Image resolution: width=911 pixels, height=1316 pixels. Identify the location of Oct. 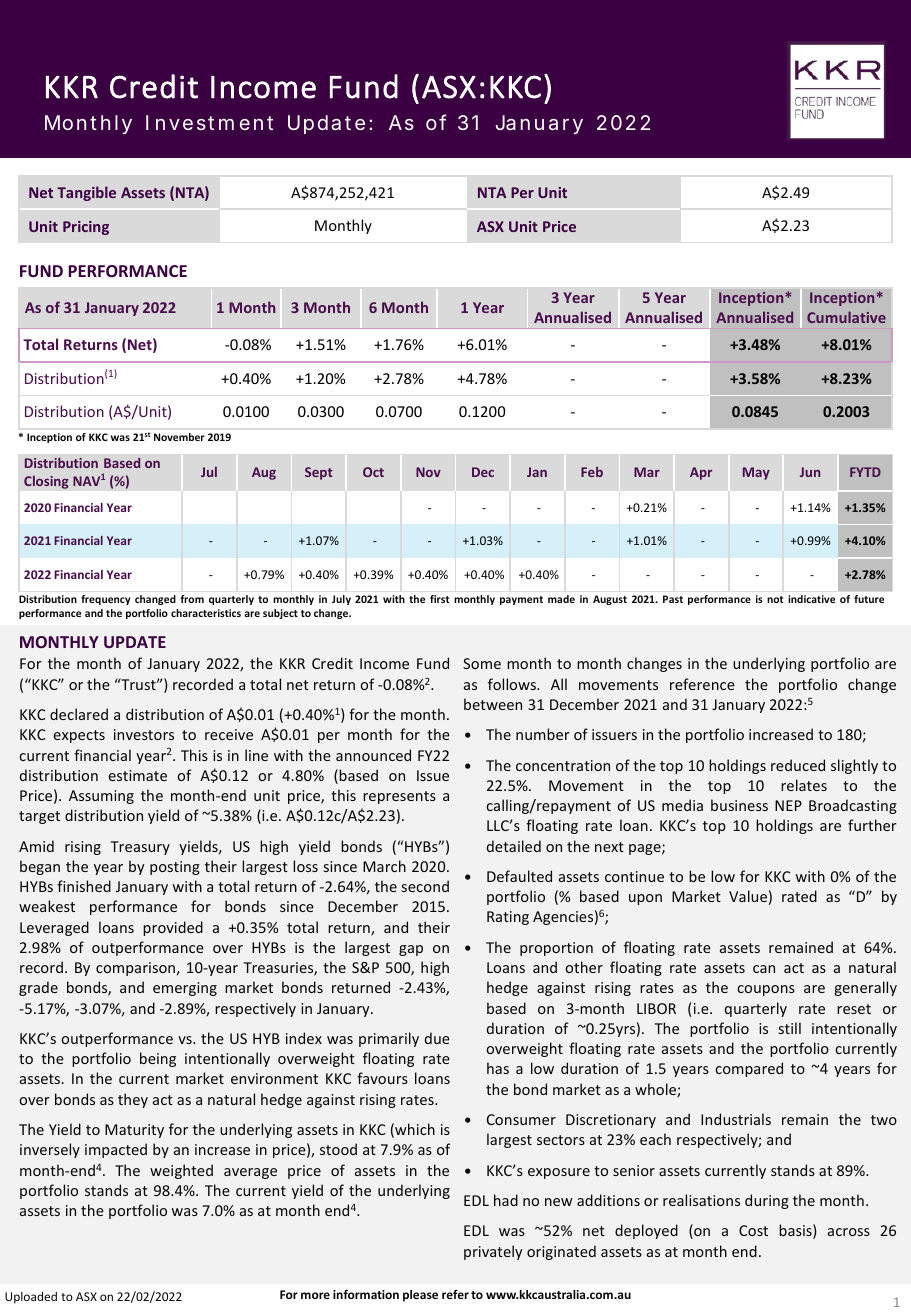
(373, 472).
